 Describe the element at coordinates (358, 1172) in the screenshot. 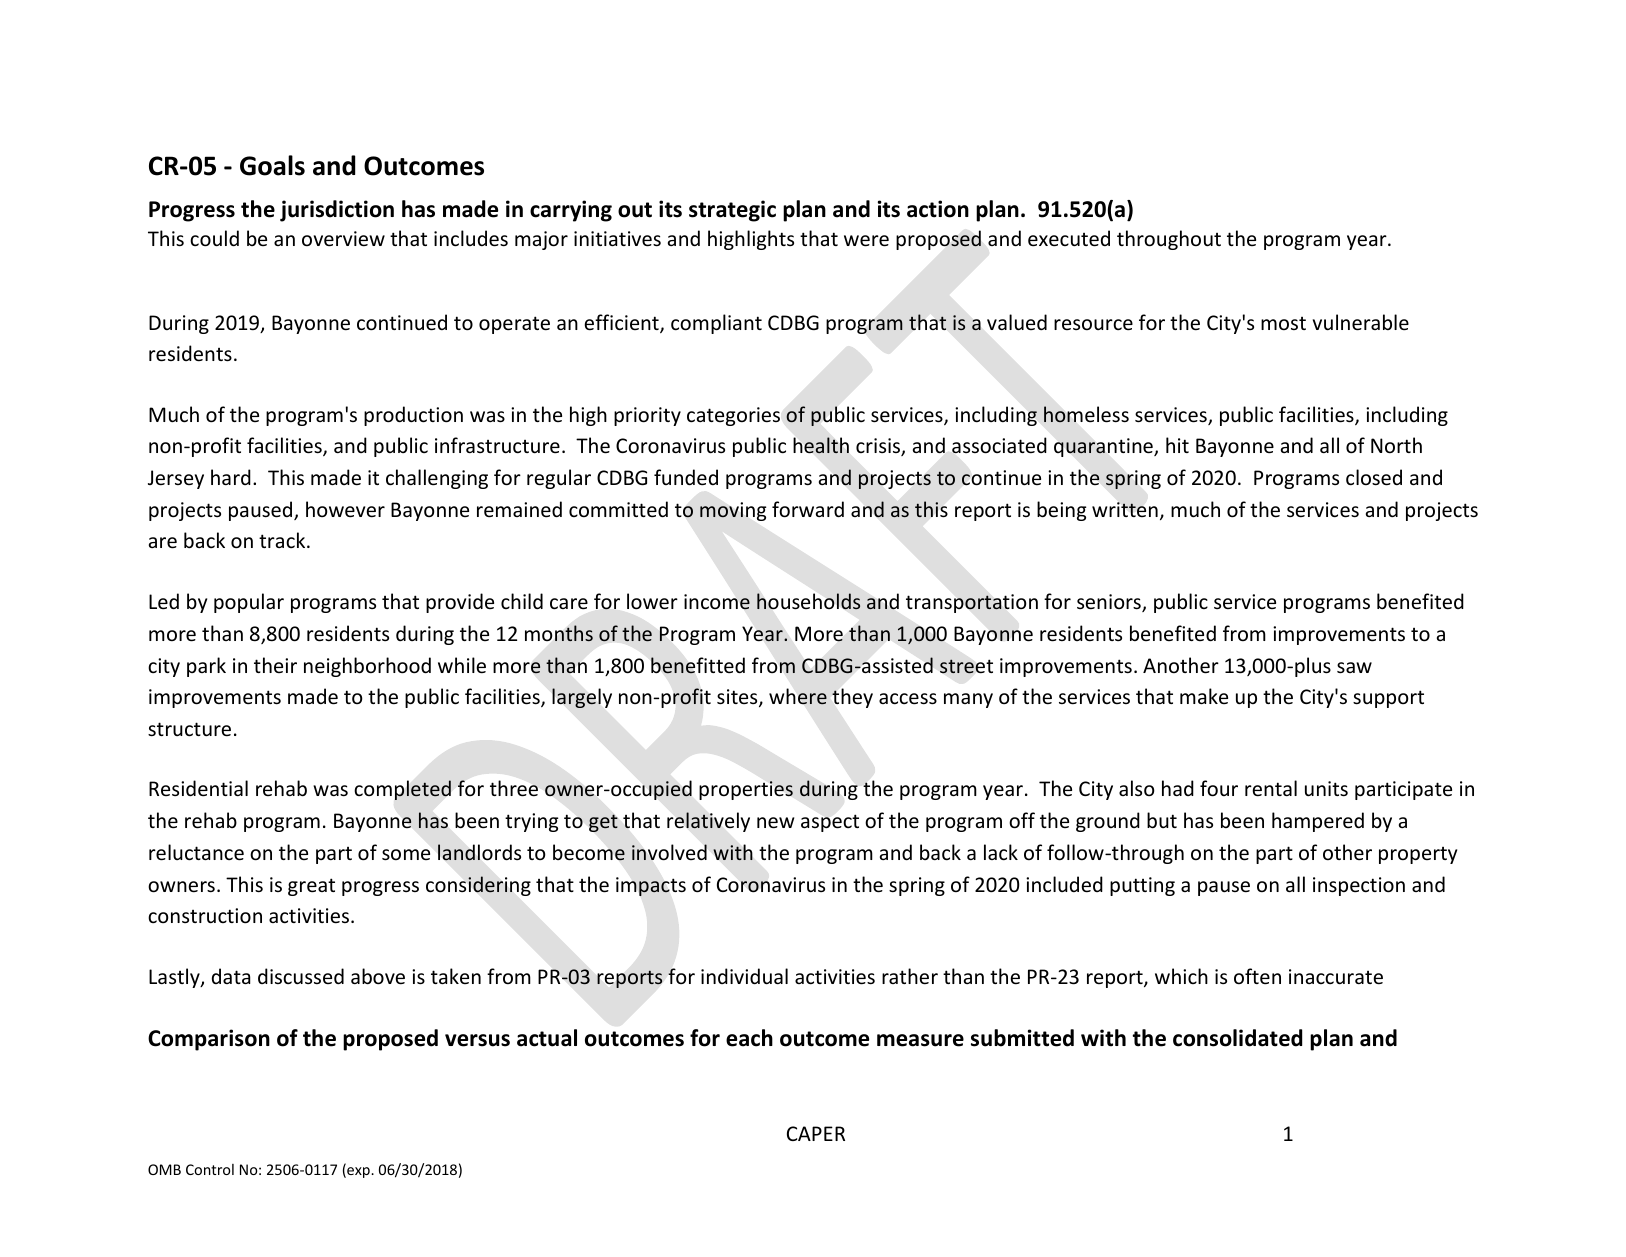

I see `exp` at that location.
